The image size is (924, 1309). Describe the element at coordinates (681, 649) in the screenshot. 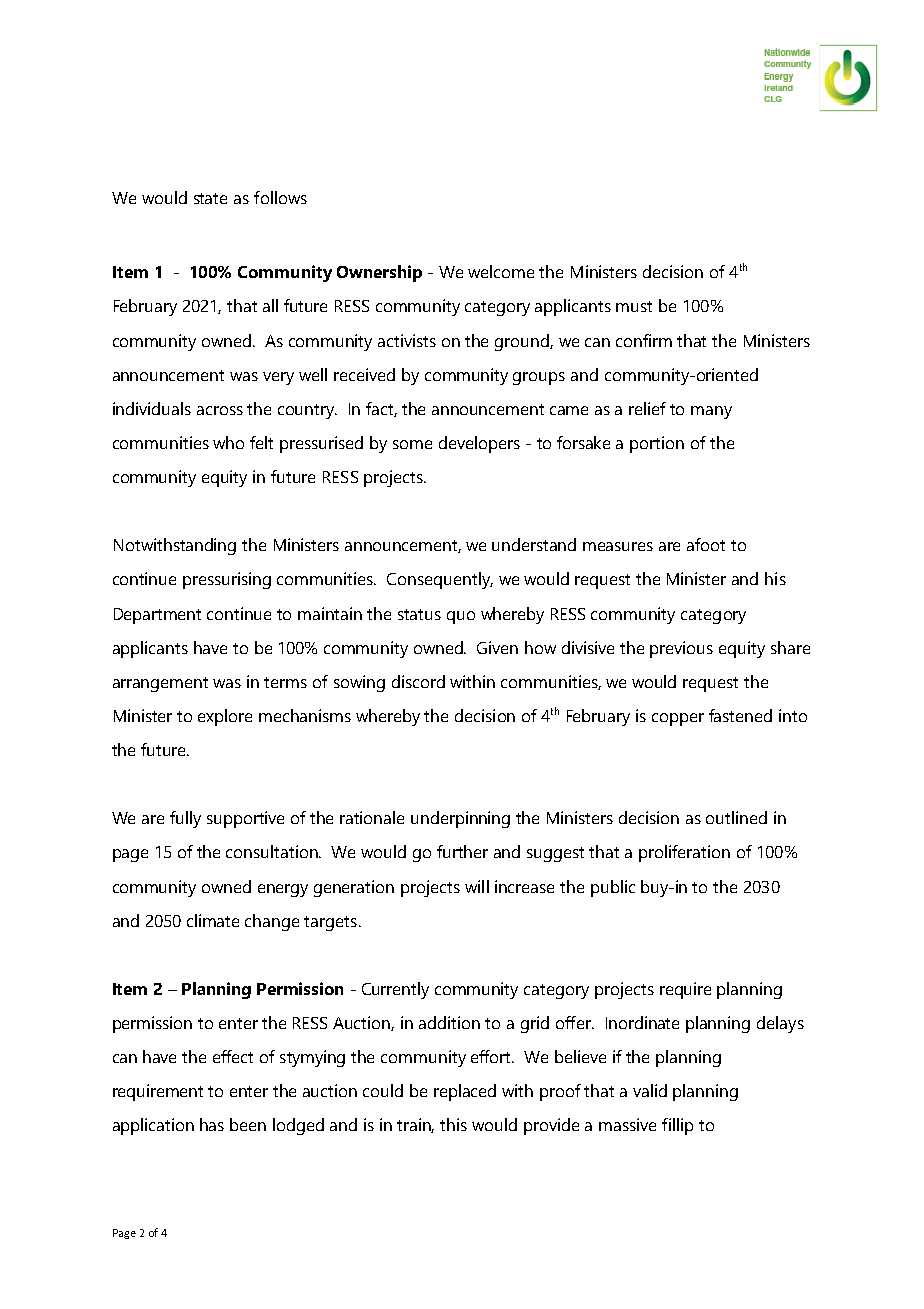

I see `previous` at that location.
